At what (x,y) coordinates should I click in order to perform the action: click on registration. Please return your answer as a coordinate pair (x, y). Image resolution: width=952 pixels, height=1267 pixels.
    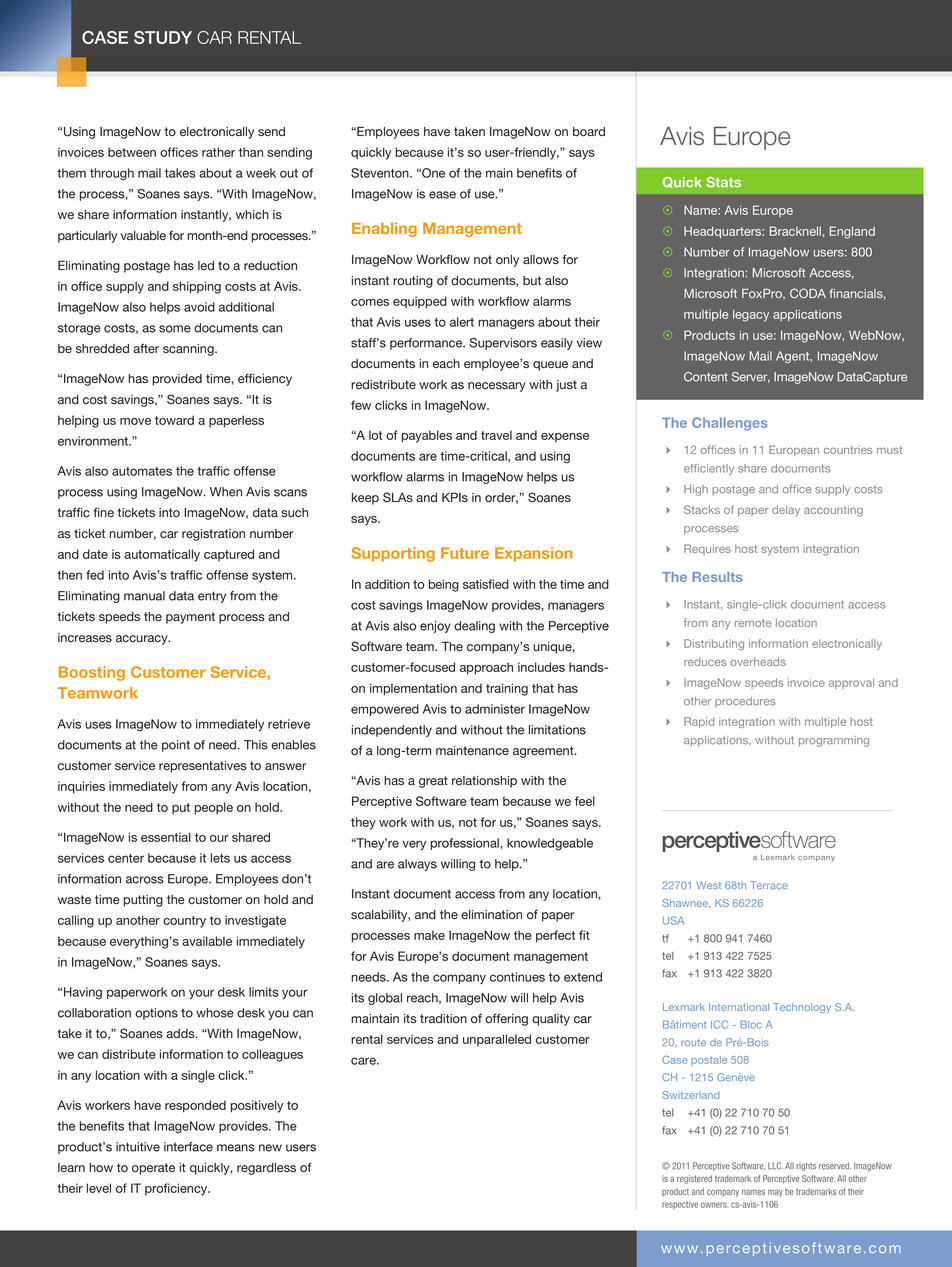
    Looking at the image, I should click on (213, 535).
